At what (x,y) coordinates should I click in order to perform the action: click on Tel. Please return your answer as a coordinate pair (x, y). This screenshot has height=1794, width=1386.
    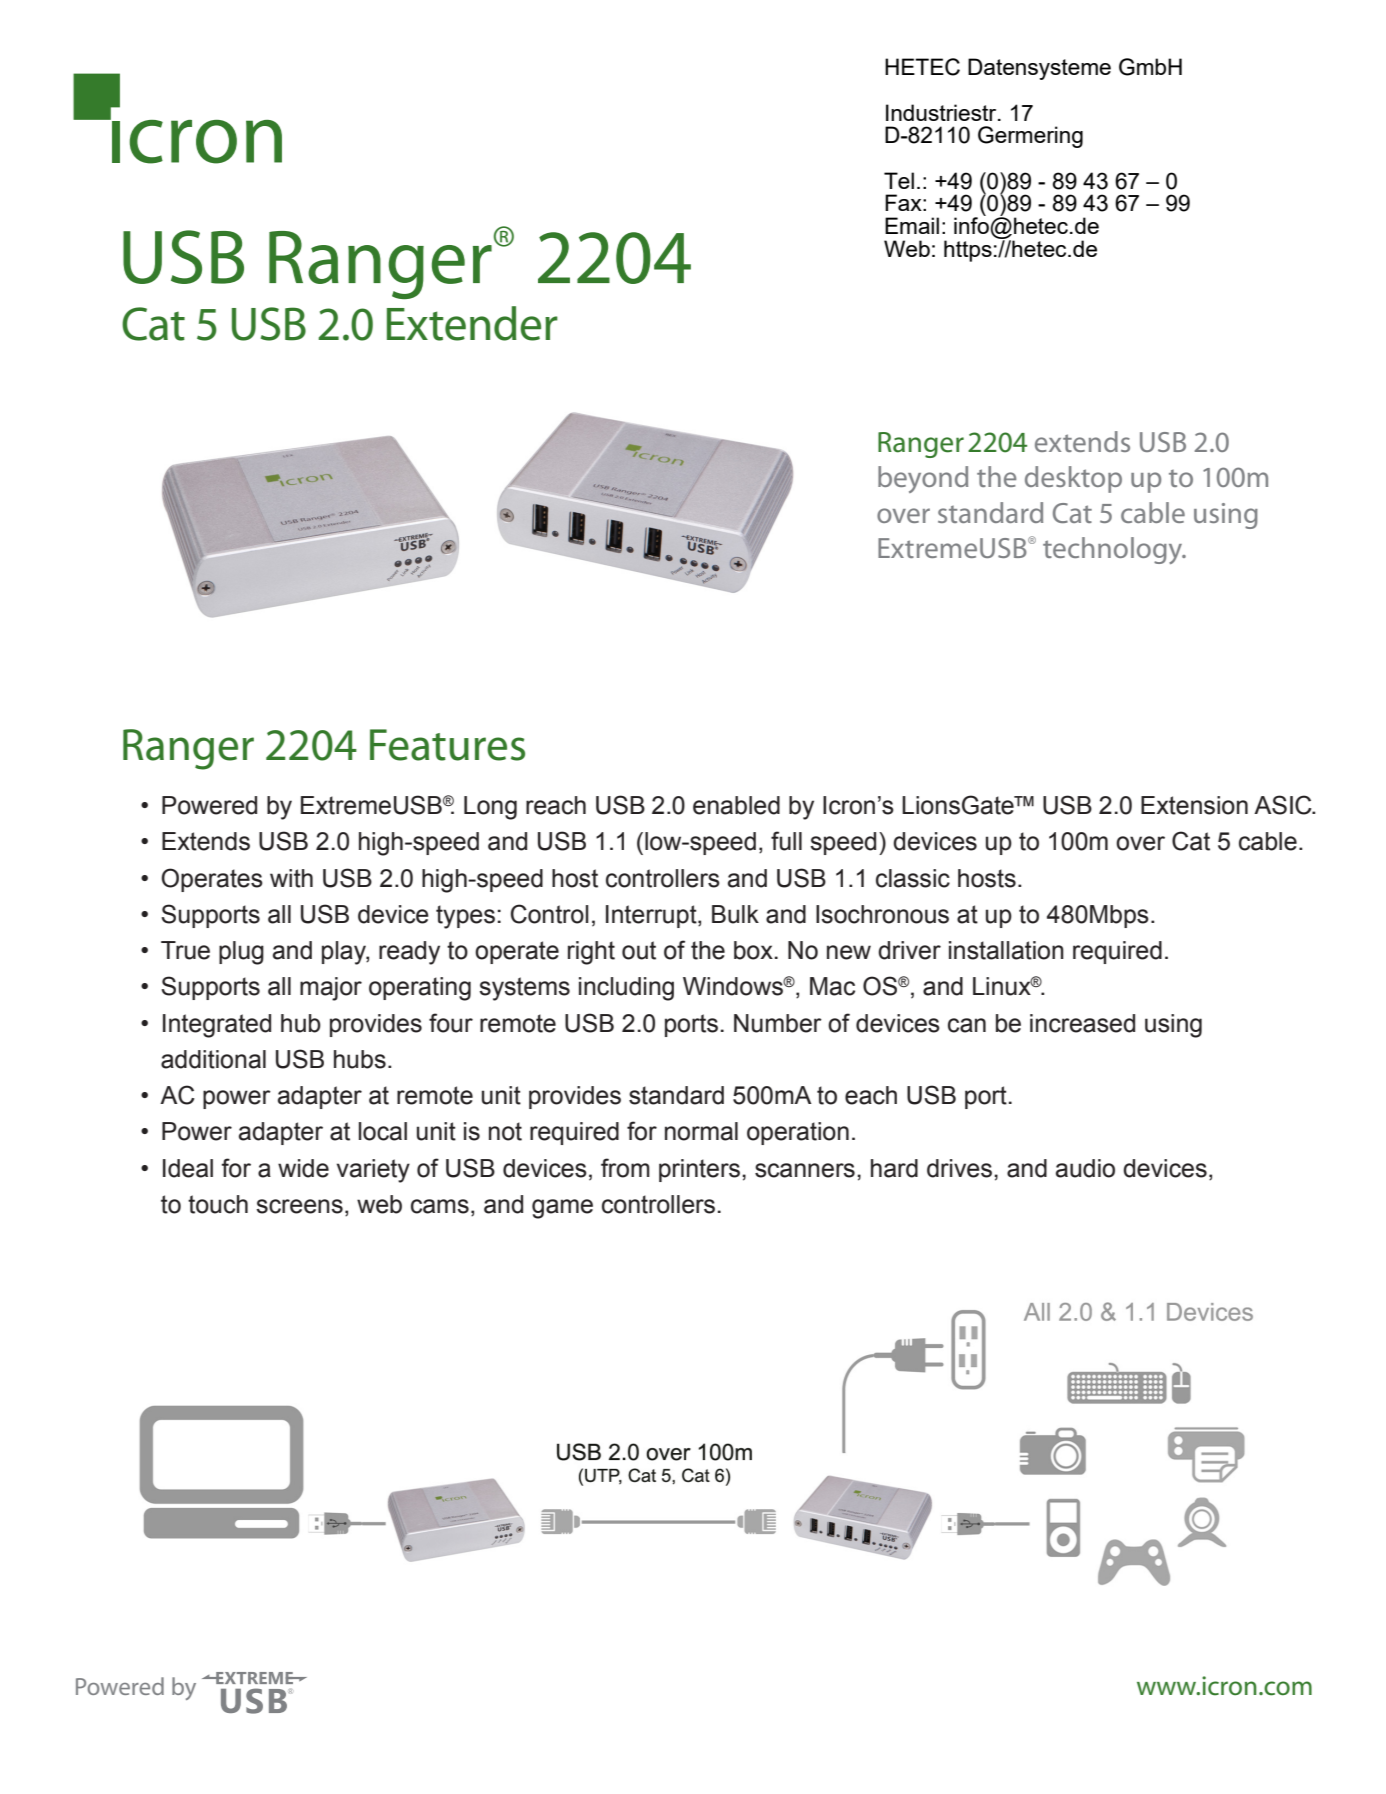
    Looking at the image, I should click on (899, 180).
